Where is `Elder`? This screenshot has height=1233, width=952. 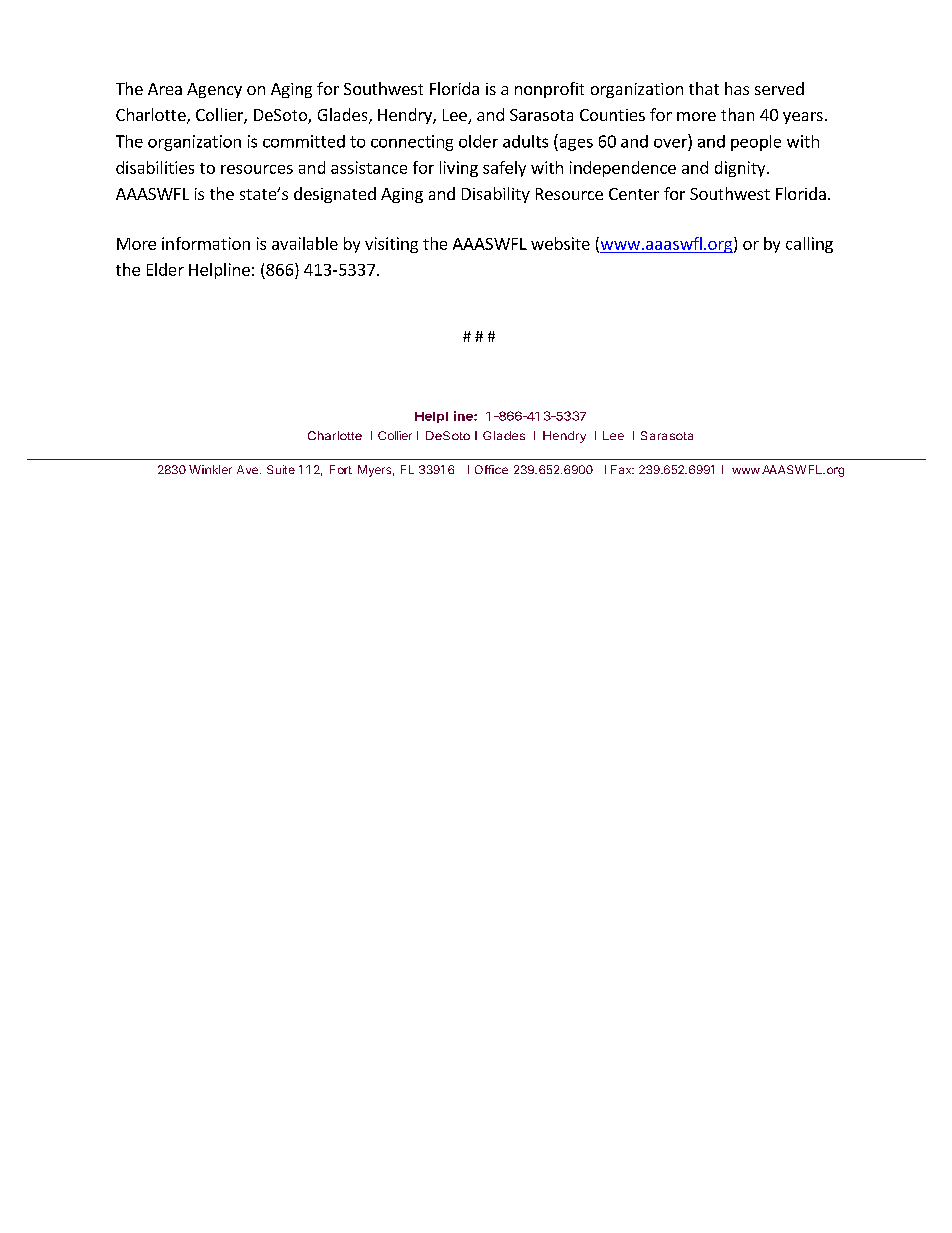 Elder is located at coordinates (165, 269).
